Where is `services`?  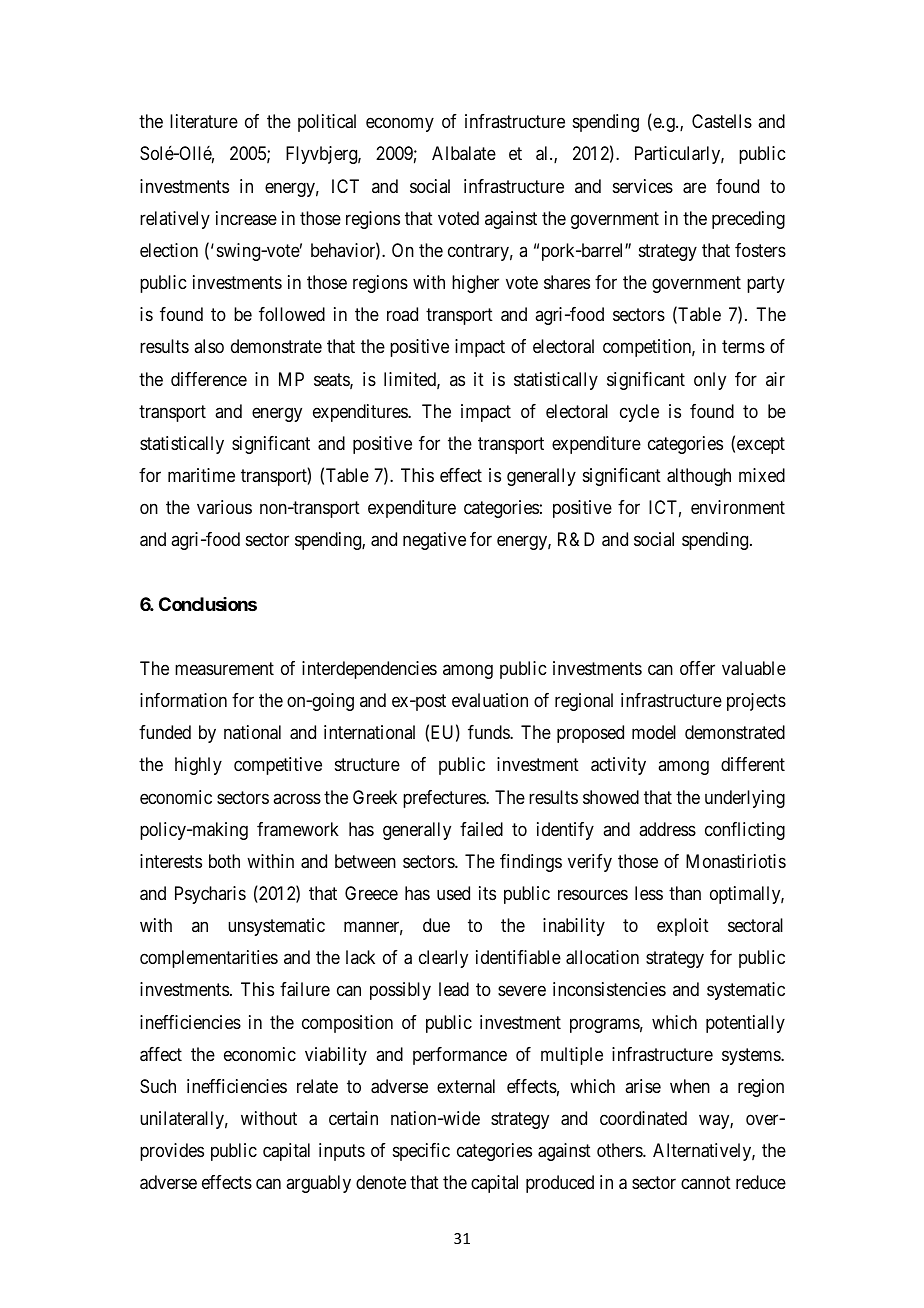 services is located at coordinates (643, 186).
